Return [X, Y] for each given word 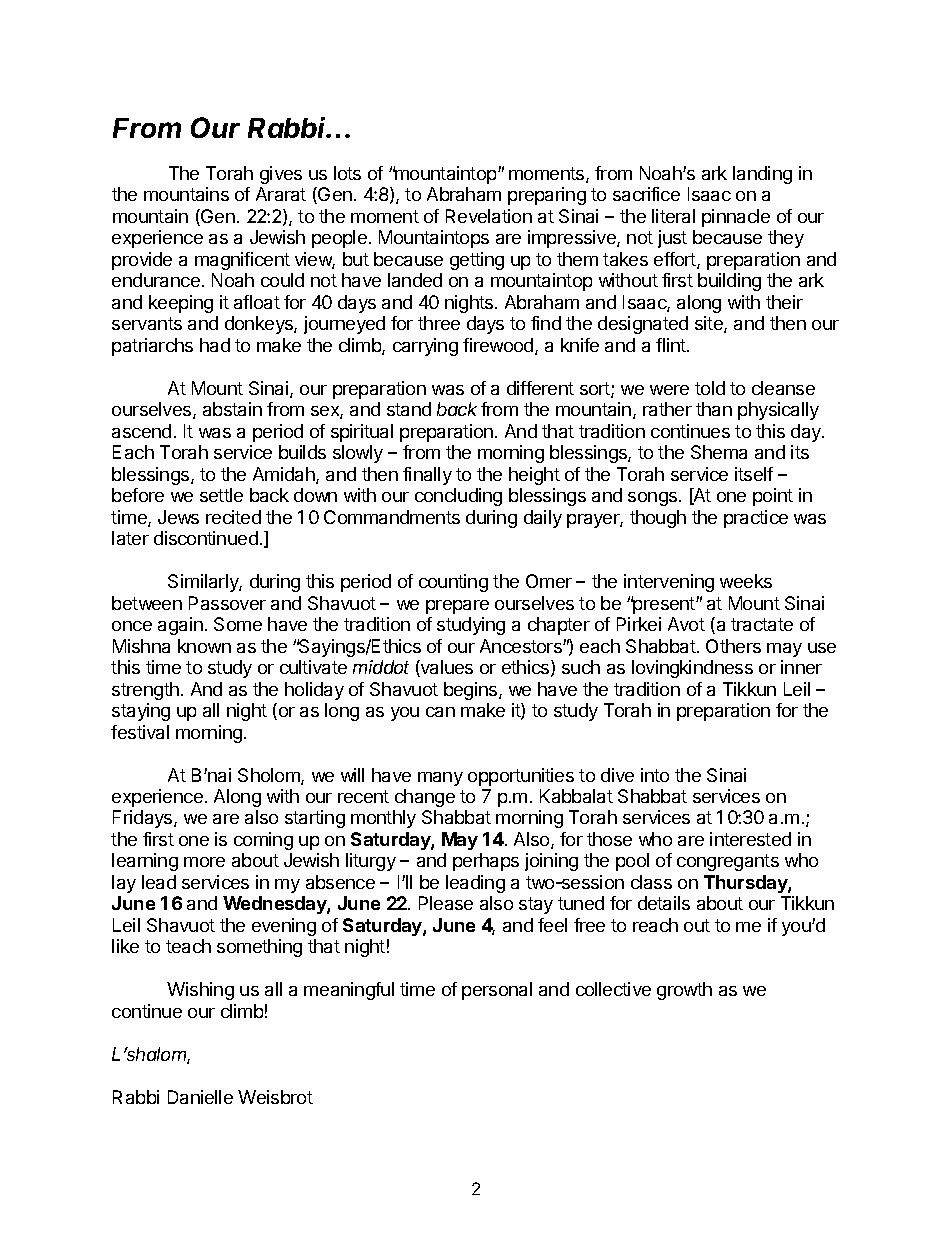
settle [221, 495]
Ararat [281, 194]
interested [750, 839]
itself [754, 474]
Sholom [270, 776]
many [440, 779]
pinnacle [736, 218]
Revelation [489, 216]
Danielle [200, 1097]
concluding [458, 497]
